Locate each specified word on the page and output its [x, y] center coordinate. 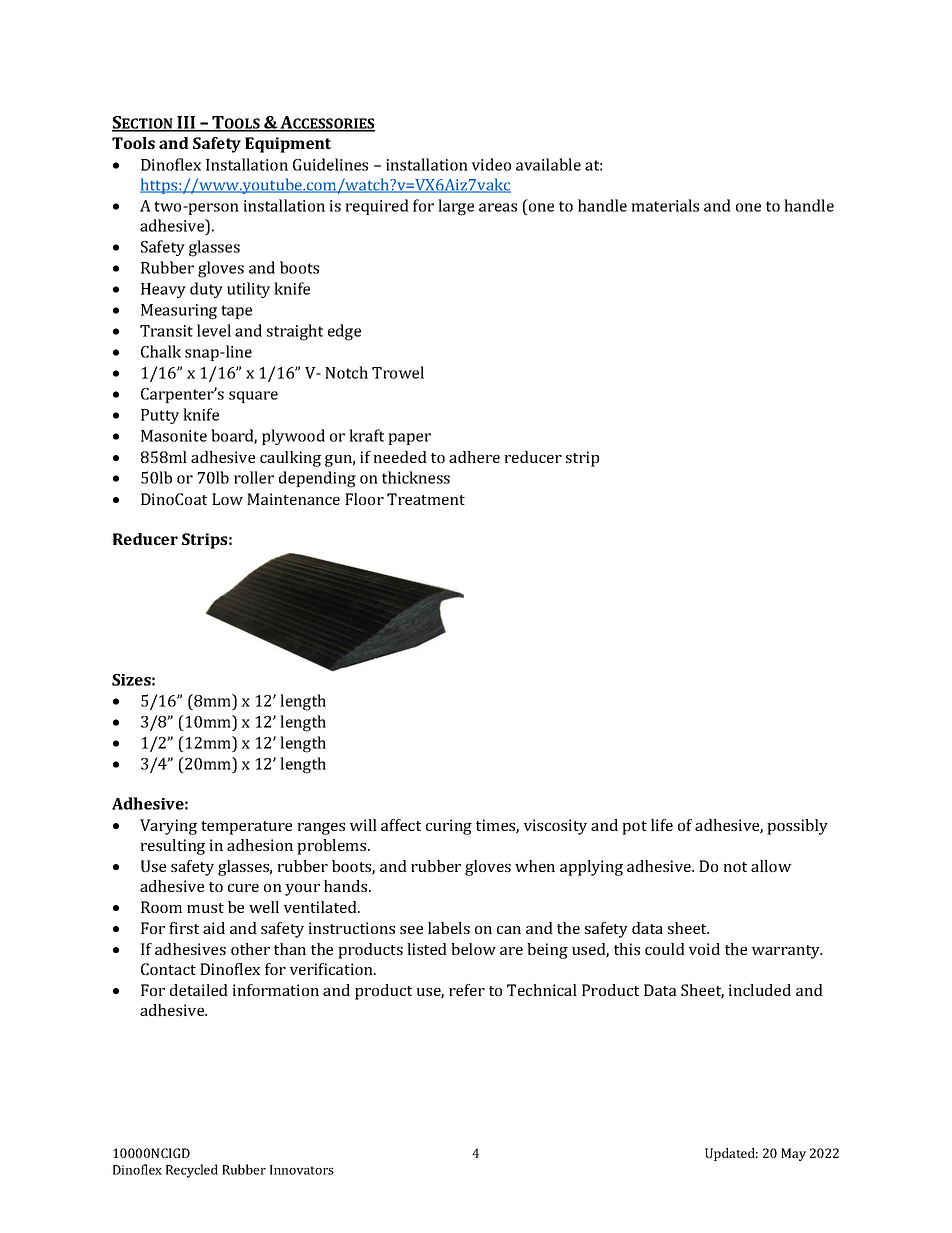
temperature [246, 828]
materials [665, 205]
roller [254, 477]
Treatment [426, 499]
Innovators [302, 1170]
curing [449, 827]
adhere [474, 457]
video [491, 164]
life [662, 825]
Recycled [192, 1171]
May [793, 1154]
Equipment [288, 145]
